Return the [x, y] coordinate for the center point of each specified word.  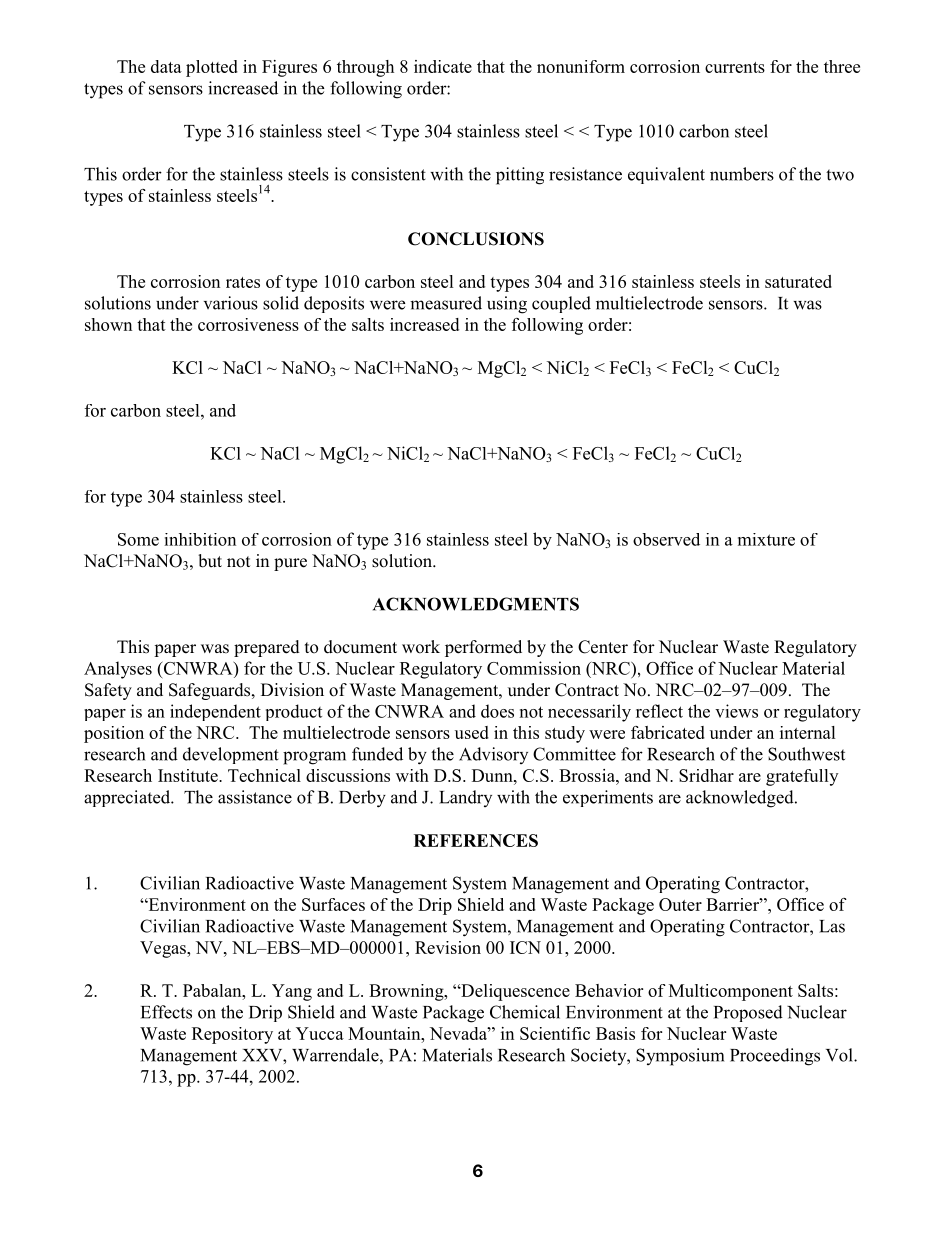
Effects [166, 1012]
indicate [443, 66]
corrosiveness [248, 324]
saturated [798, 281]
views [736, 711]
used [472, 732]
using [507, 305]
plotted [212, 68]
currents [735, 67]
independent [215, 712]
